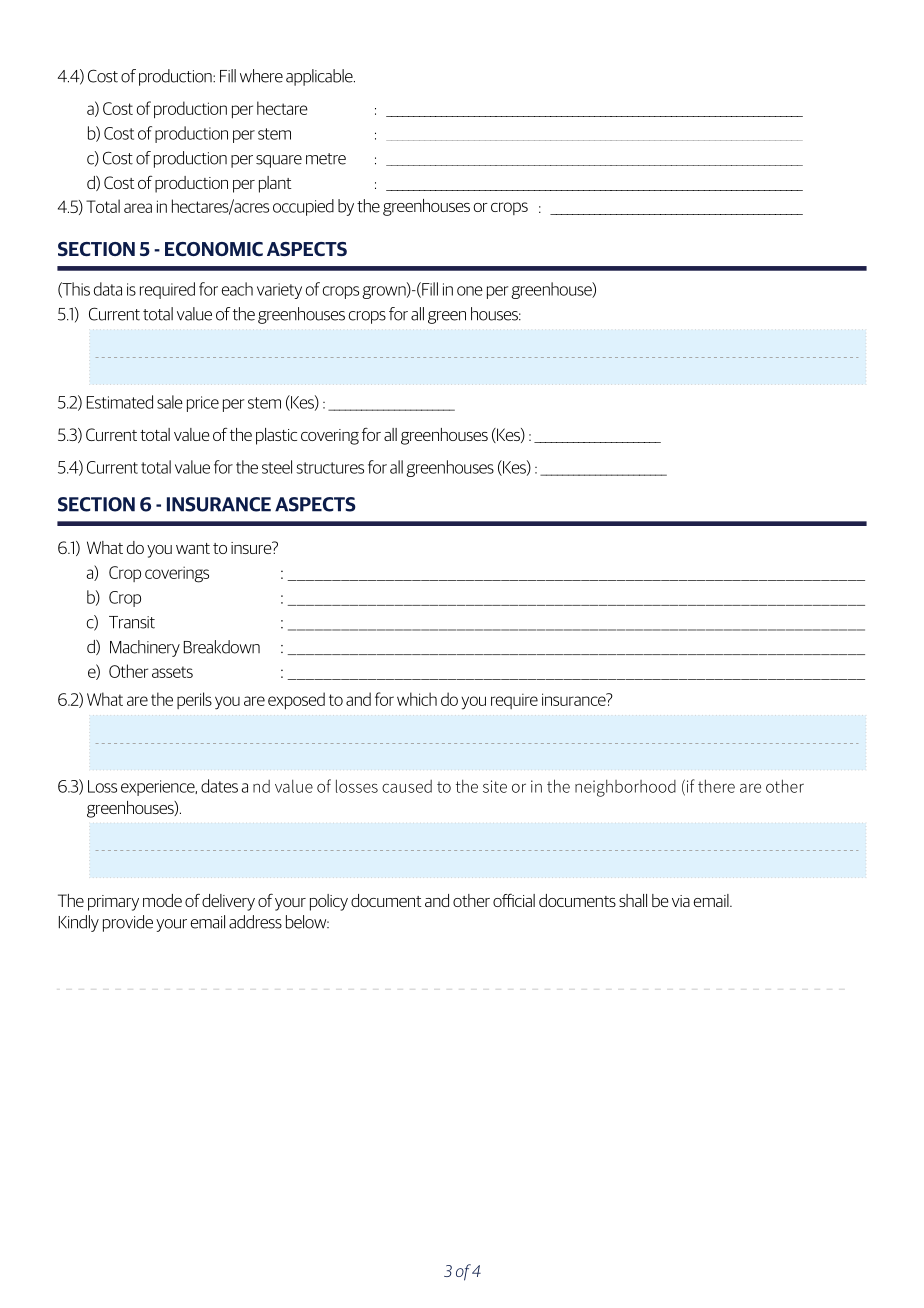 This screenshot has width=924, height=1308. What do you see at coordinates (320, 77) in the screenshot?
I see `applicable` at bounding box center [320, 77].
